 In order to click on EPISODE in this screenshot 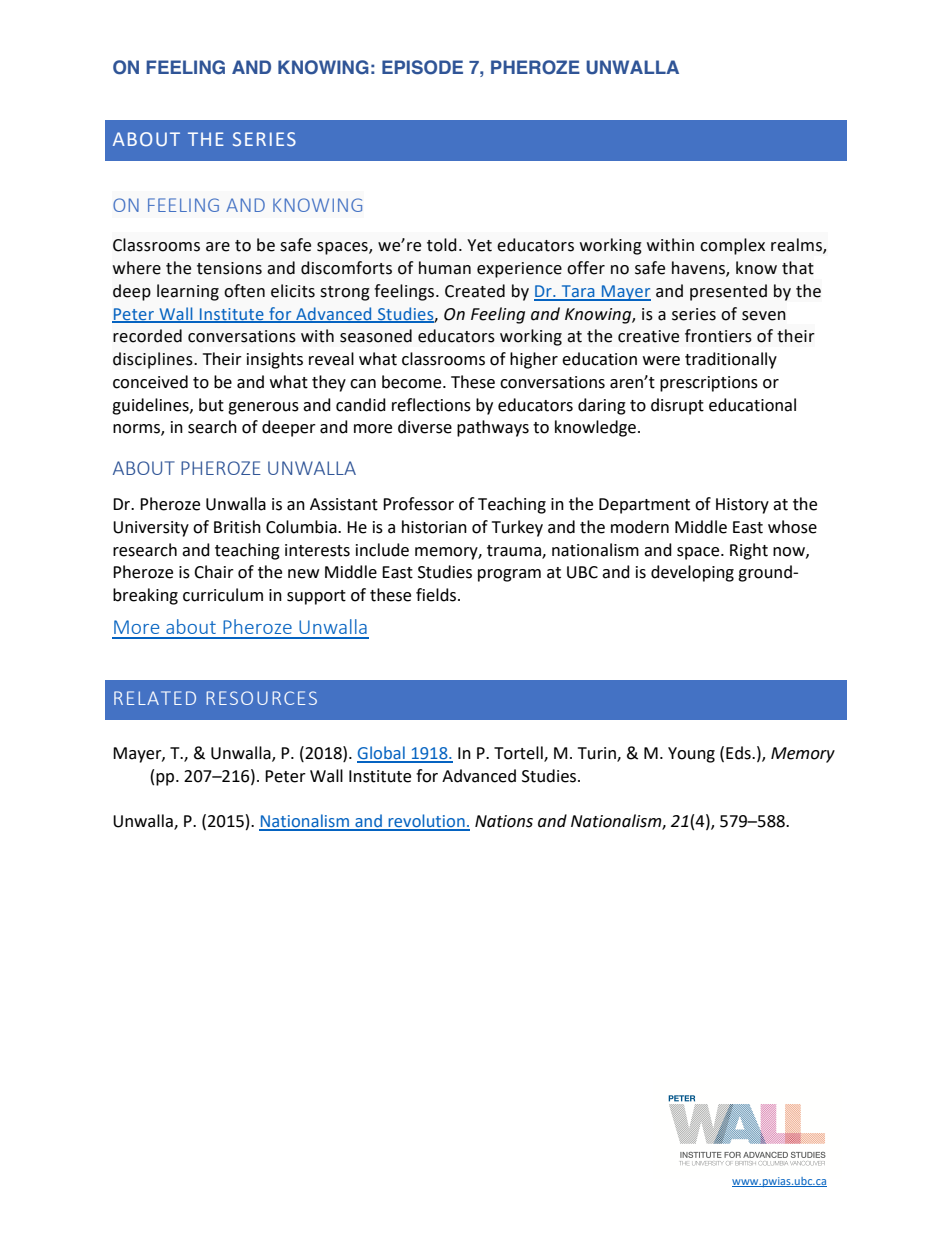, I will do `click(422, 67)`.
